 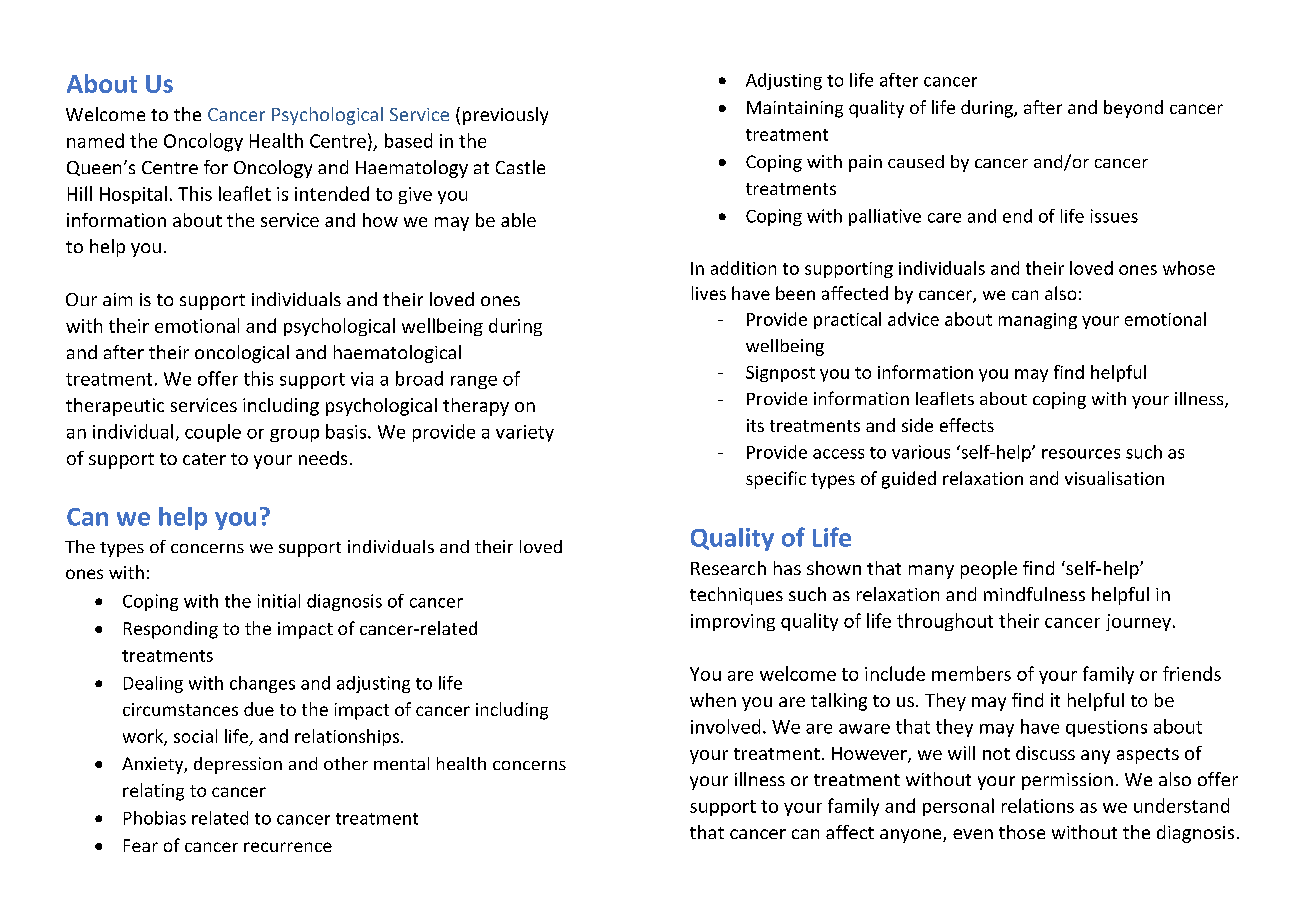 I want to click on named, so click(x=95, y=140).
